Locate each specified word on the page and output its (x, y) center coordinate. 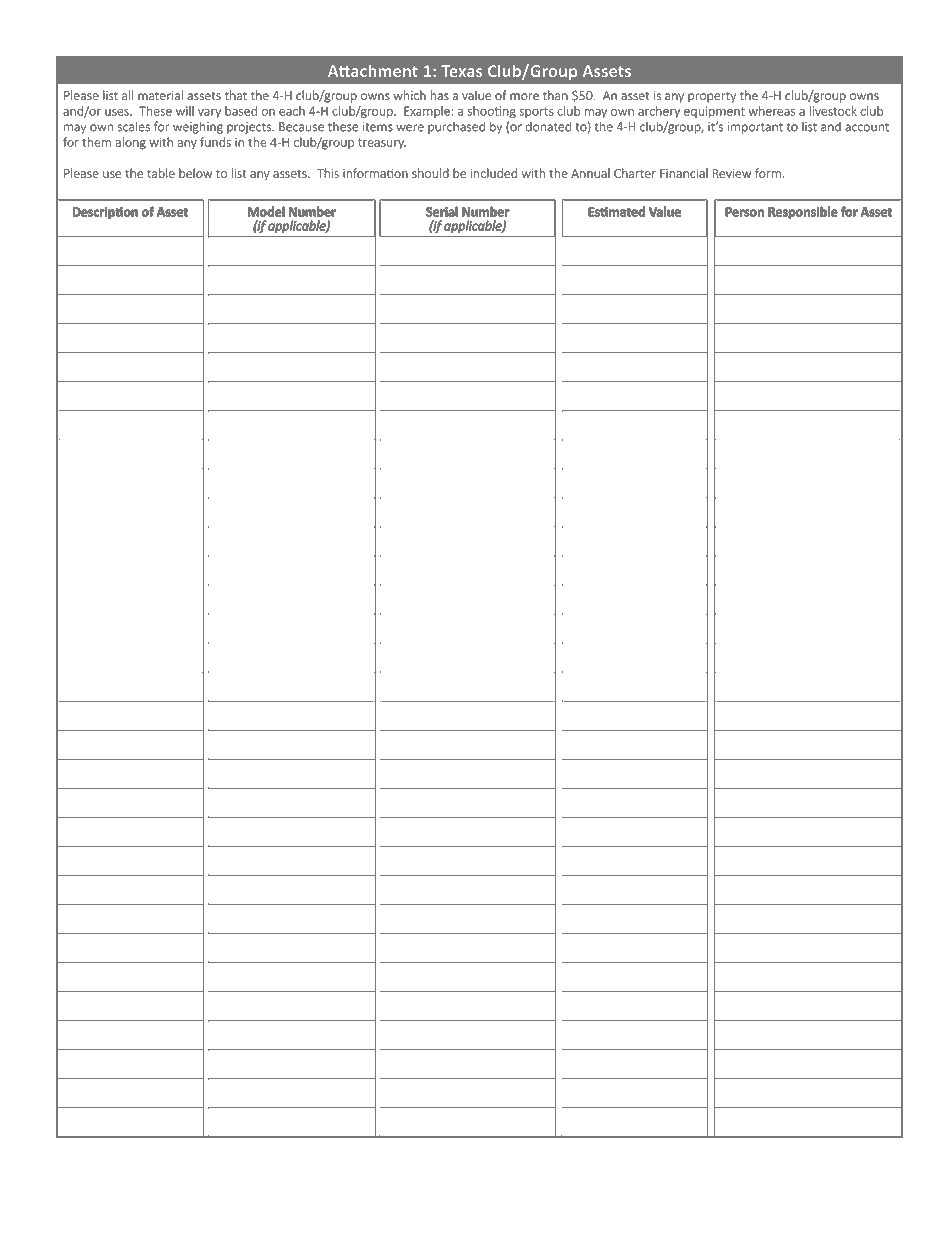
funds (215, 142)
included (494, 173)
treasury (382, 143)
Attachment (373, 70)
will (185, 111)
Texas (462, 71)
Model (266, 212)
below (195, 173)
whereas (772, 111)
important (755, 128)
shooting (492, 112)
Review (732, 173)
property (712, 97)
